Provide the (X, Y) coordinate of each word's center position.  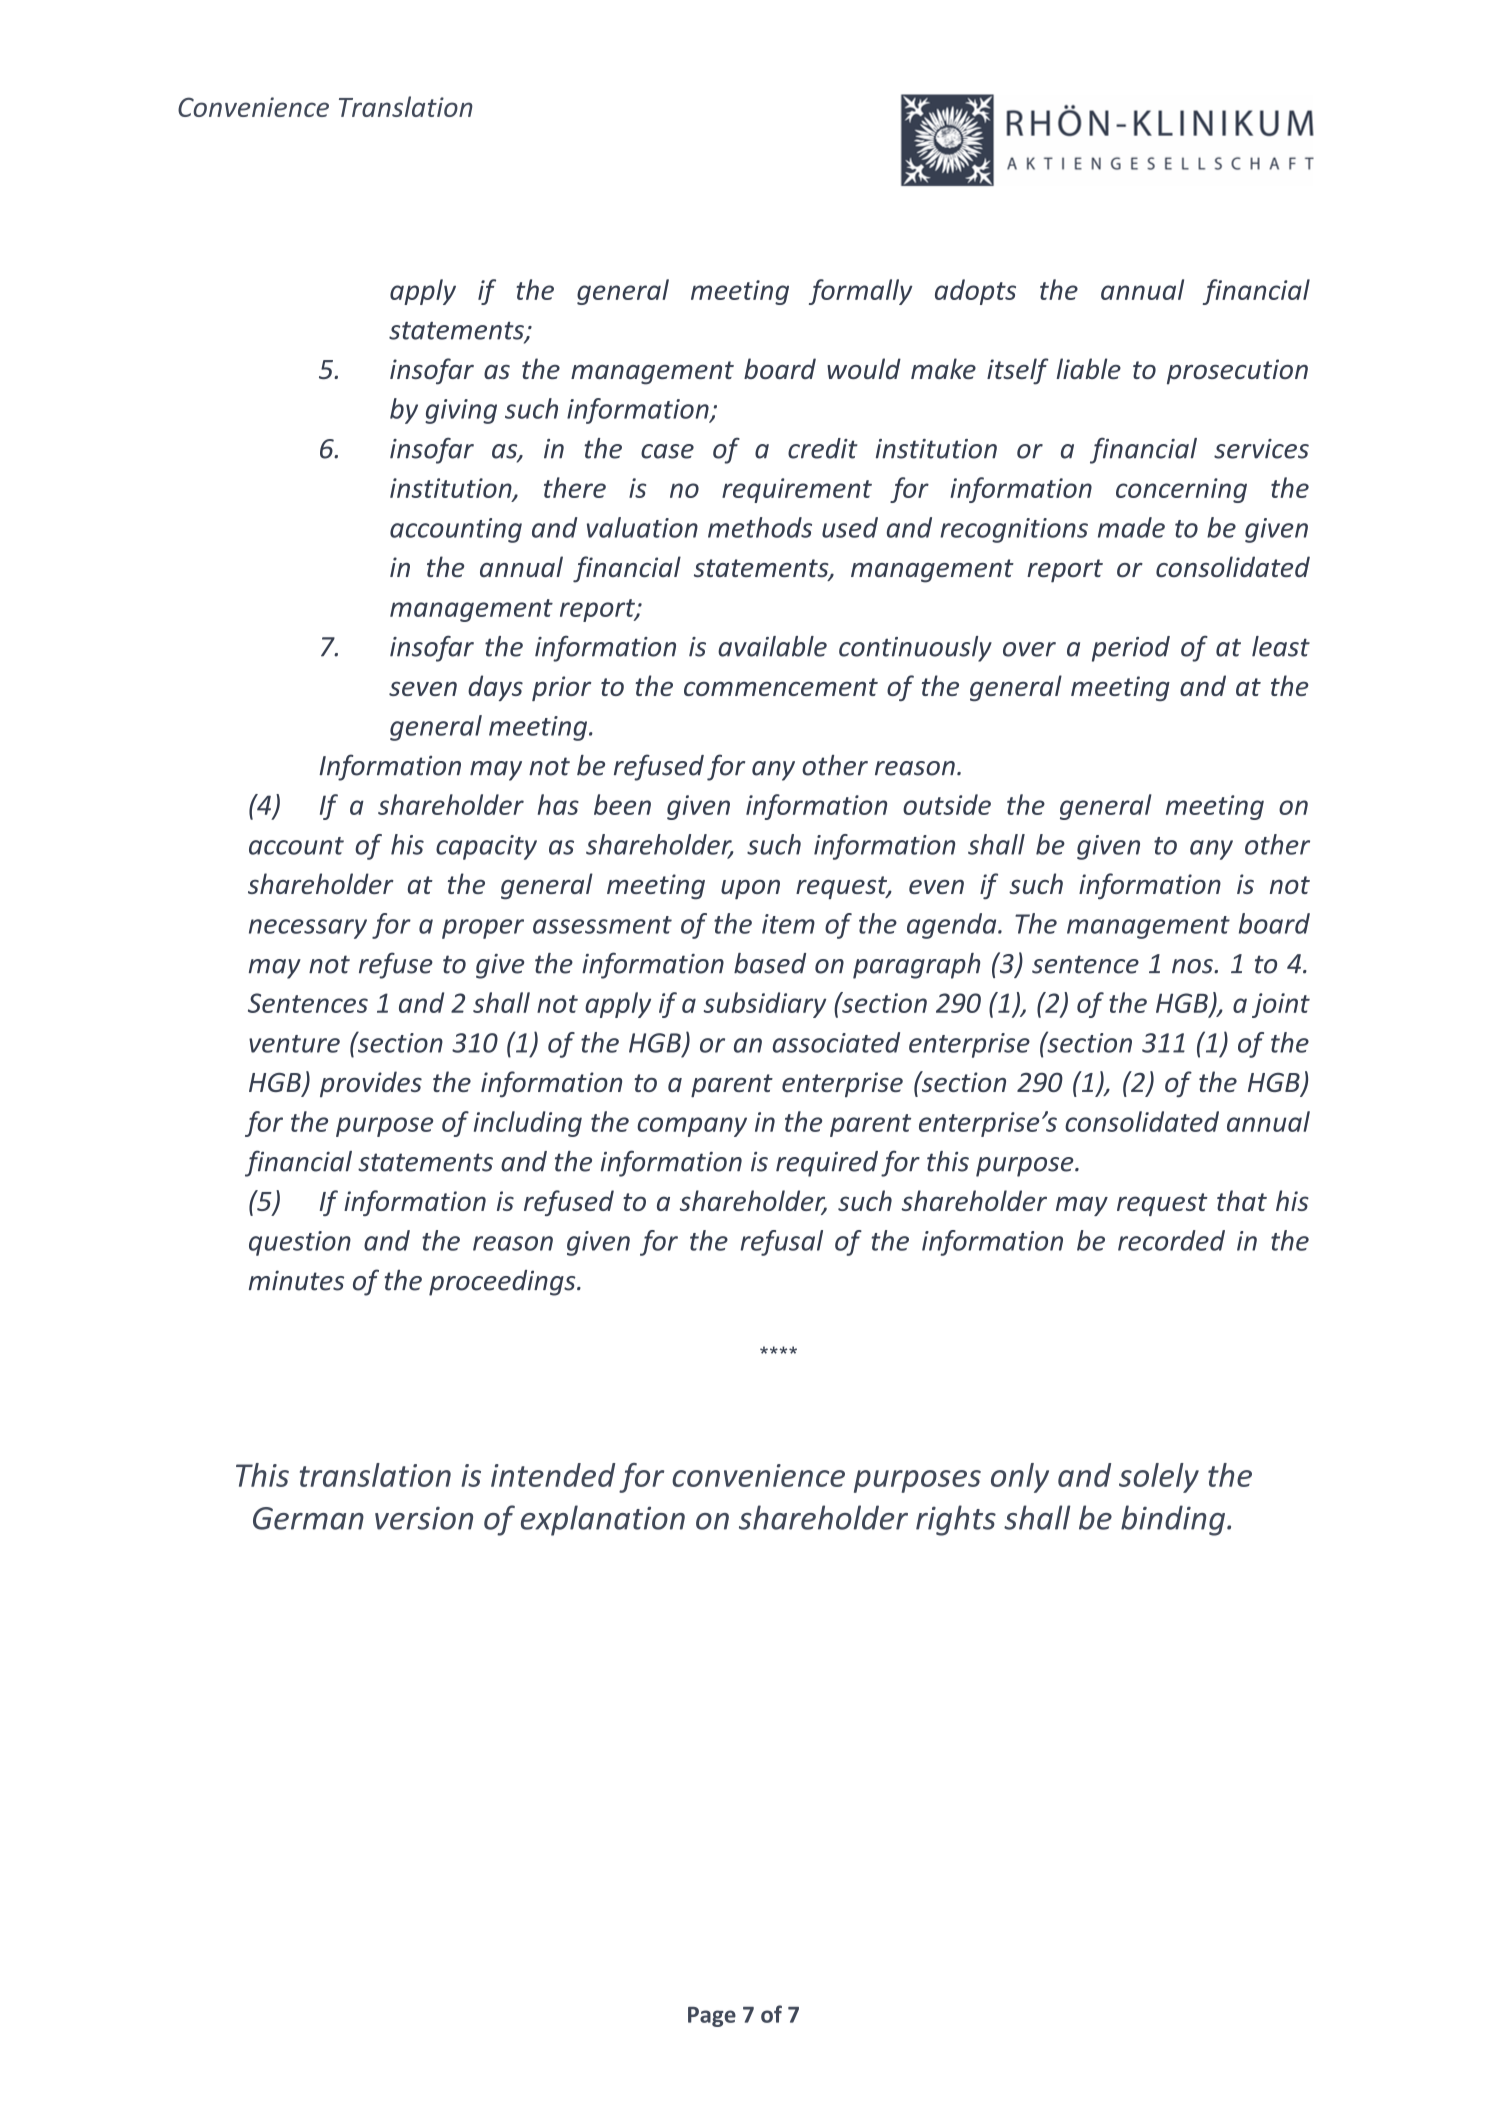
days (495, 688)
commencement (781, 687)
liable (1088, 368)
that (1242, 1200)
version (424, 1518)
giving (461, 411)
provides (371, 1084)
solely (1159, 1478)
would (864, 368)
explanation (603, 1520)
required (827, 1164)
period (1131, 649)
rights (956, 1520)
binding (1174, 1520)
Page (712, 2017)
